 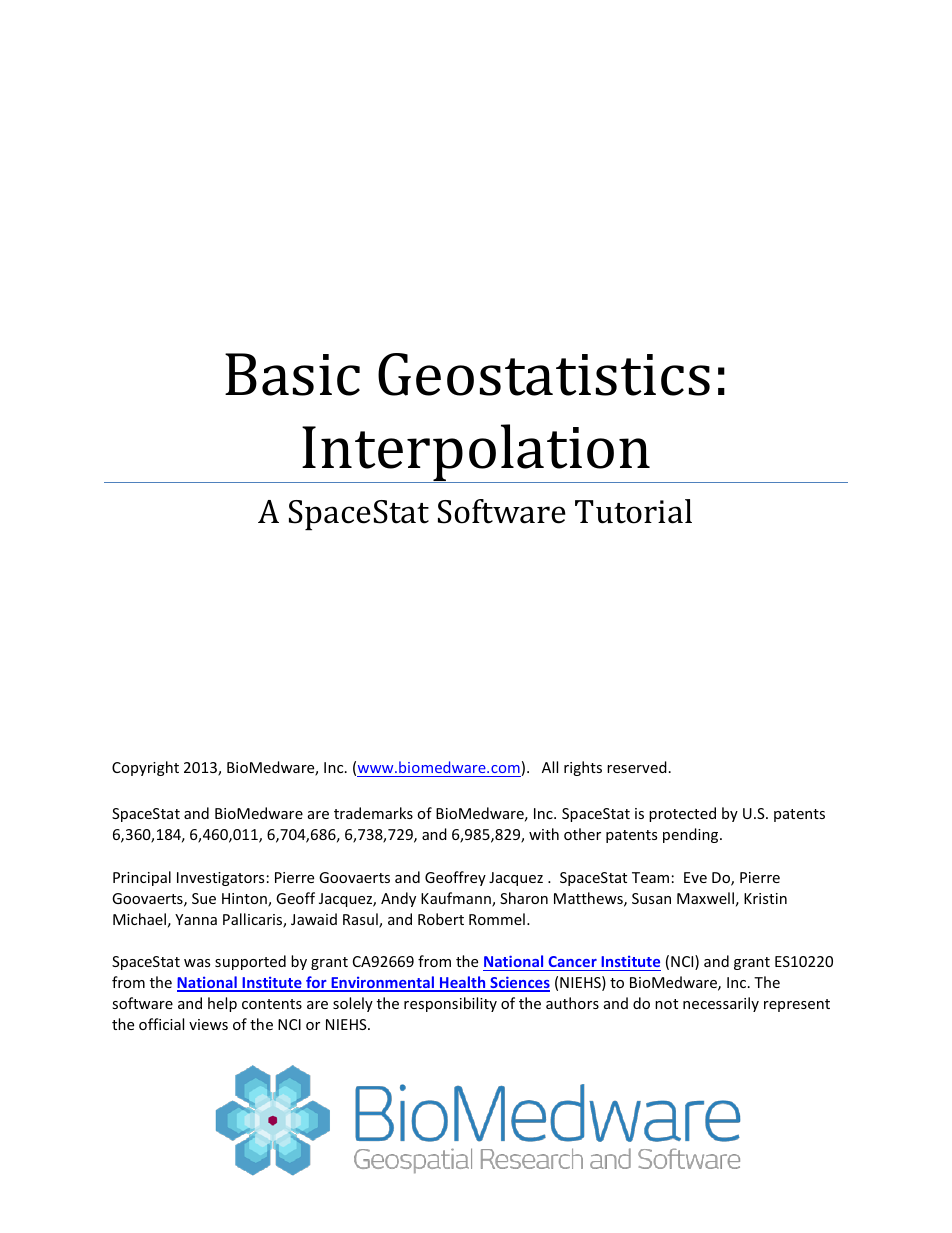 I want to click on necessarily, so click(x=721, y=1004).
